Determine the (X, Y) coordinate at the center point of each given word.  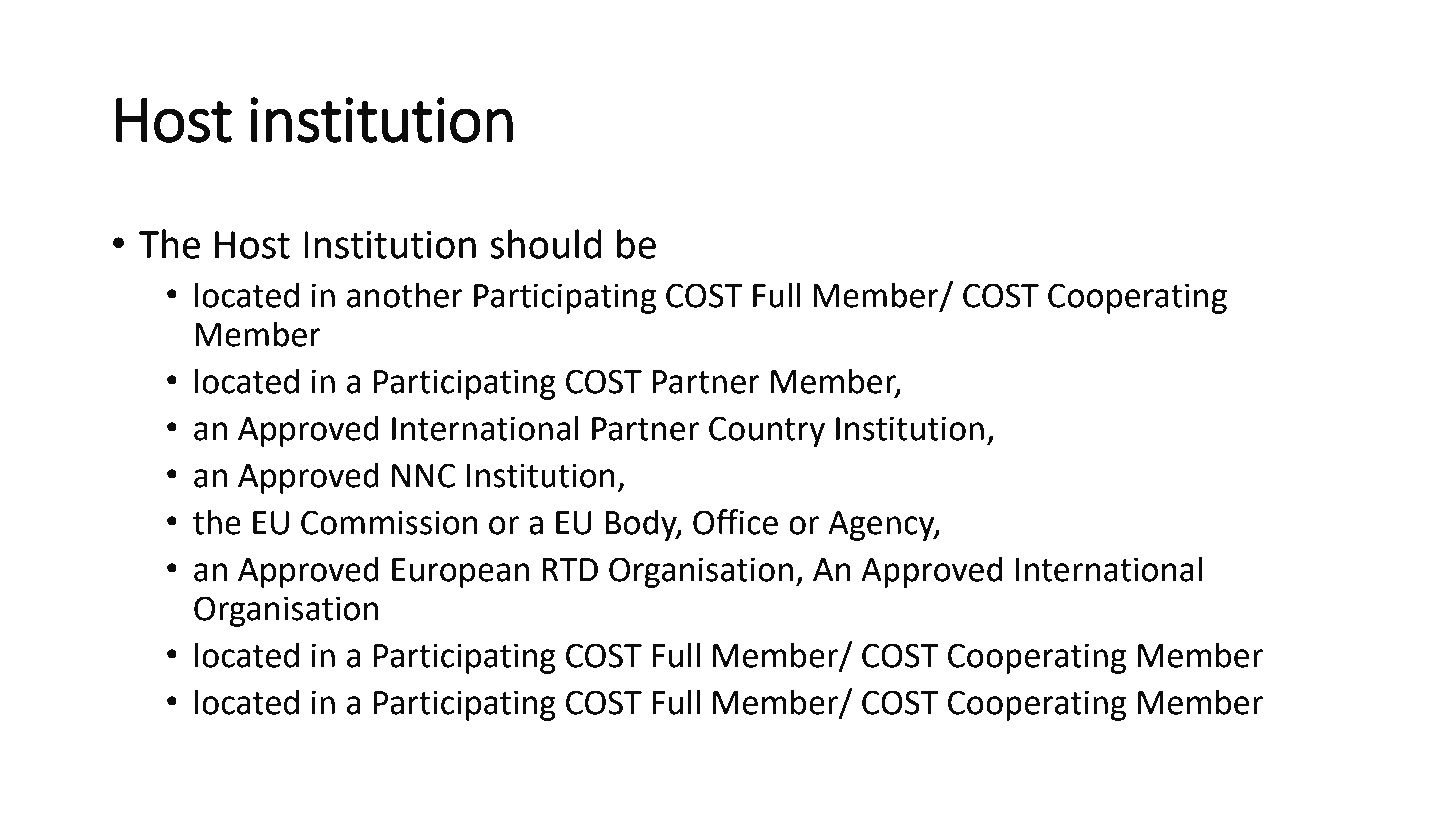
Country (767, 431)
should (546, 244)
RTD (570, 569)
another (405, 295)
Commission (389, 522)
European (460, 573)
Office (735, 522)
